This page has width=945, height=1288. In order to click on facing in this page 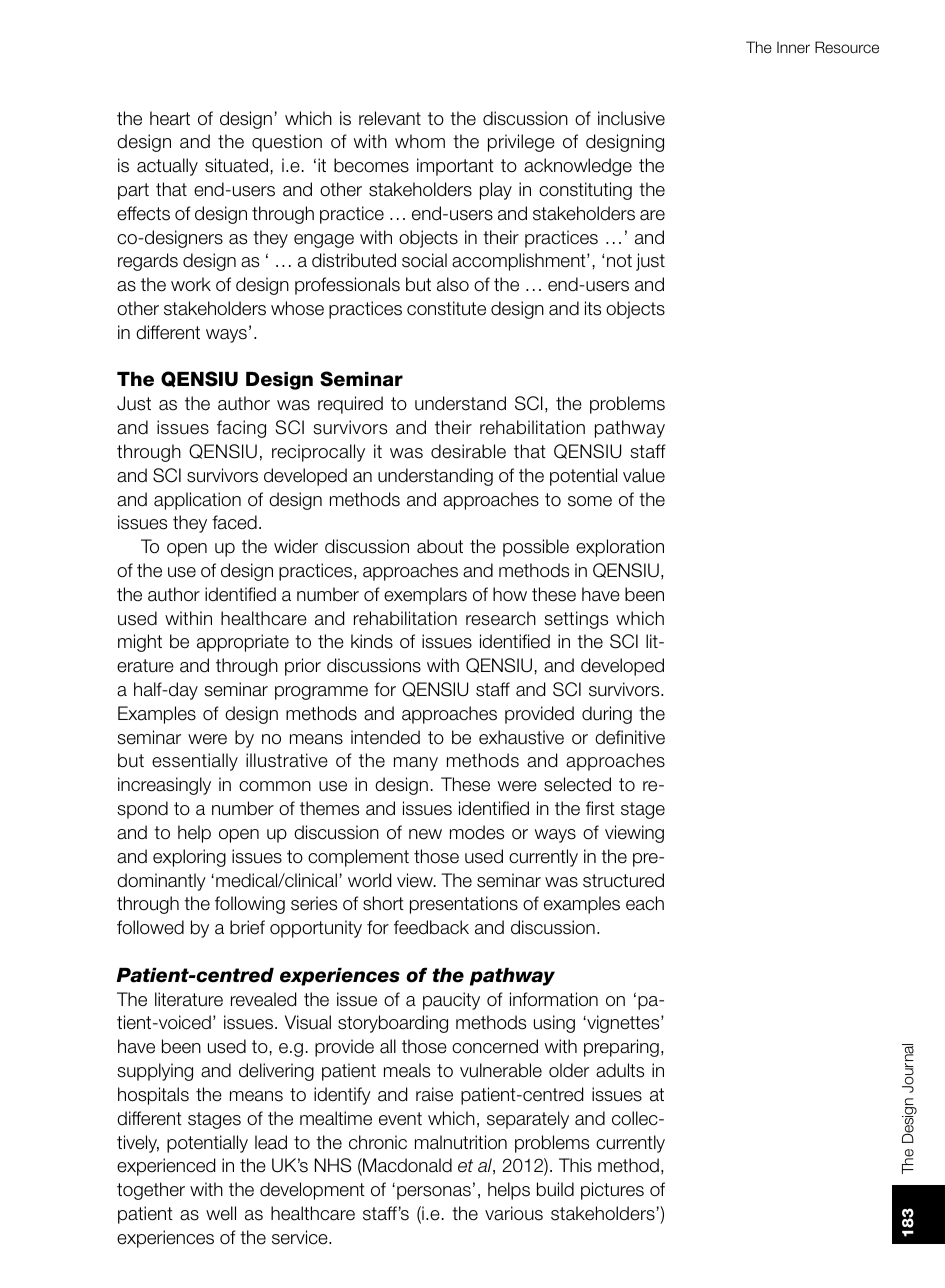, I will do `click(241, 429)`.
